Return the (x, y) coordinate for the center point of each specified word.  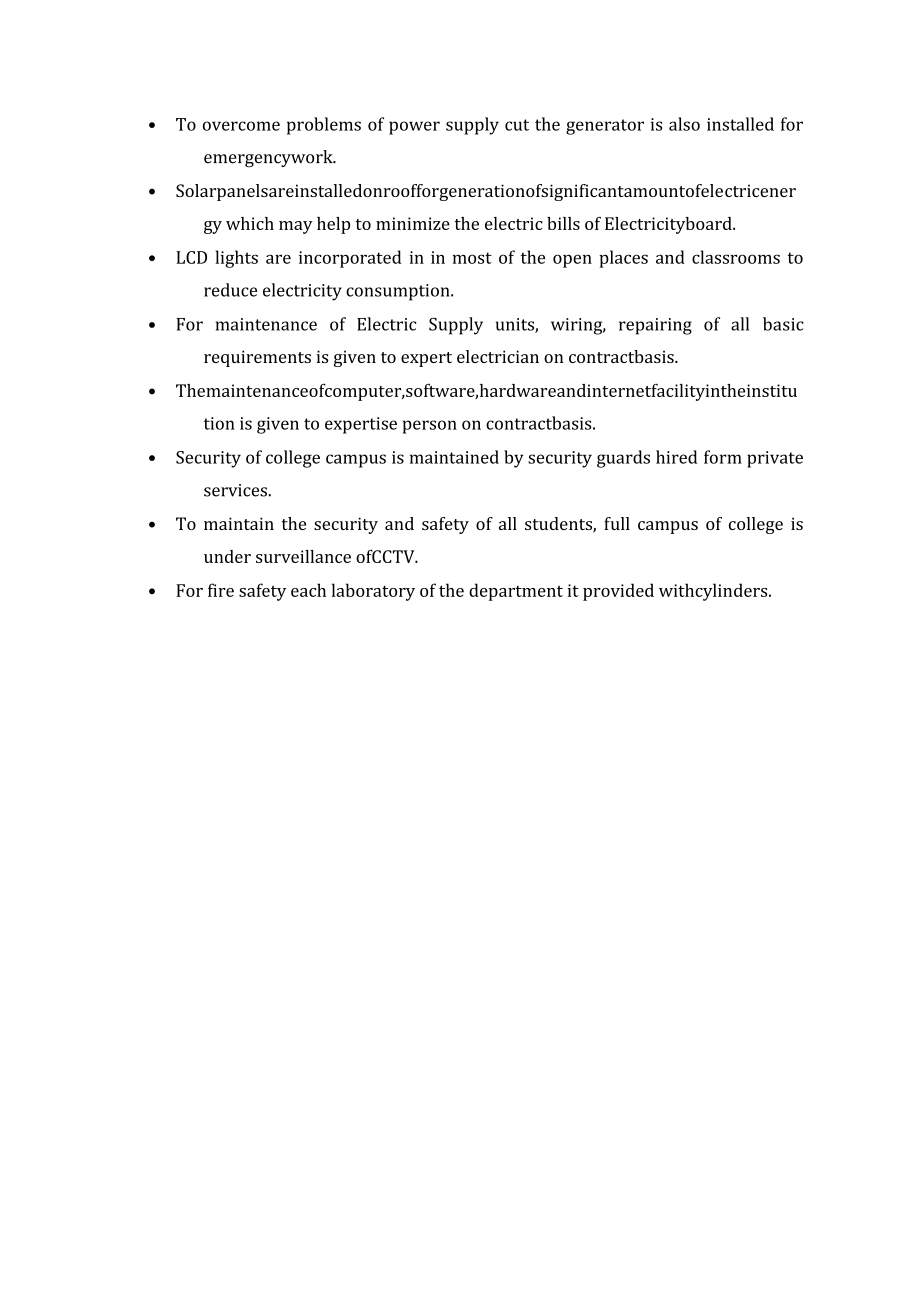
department (516, 592)
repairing (655, 326)
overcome (241, 126)
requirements (257, 358)
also (684, 124)
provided (618, 592)
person (430, 427)
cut (517, 125)
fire (221, 590)
